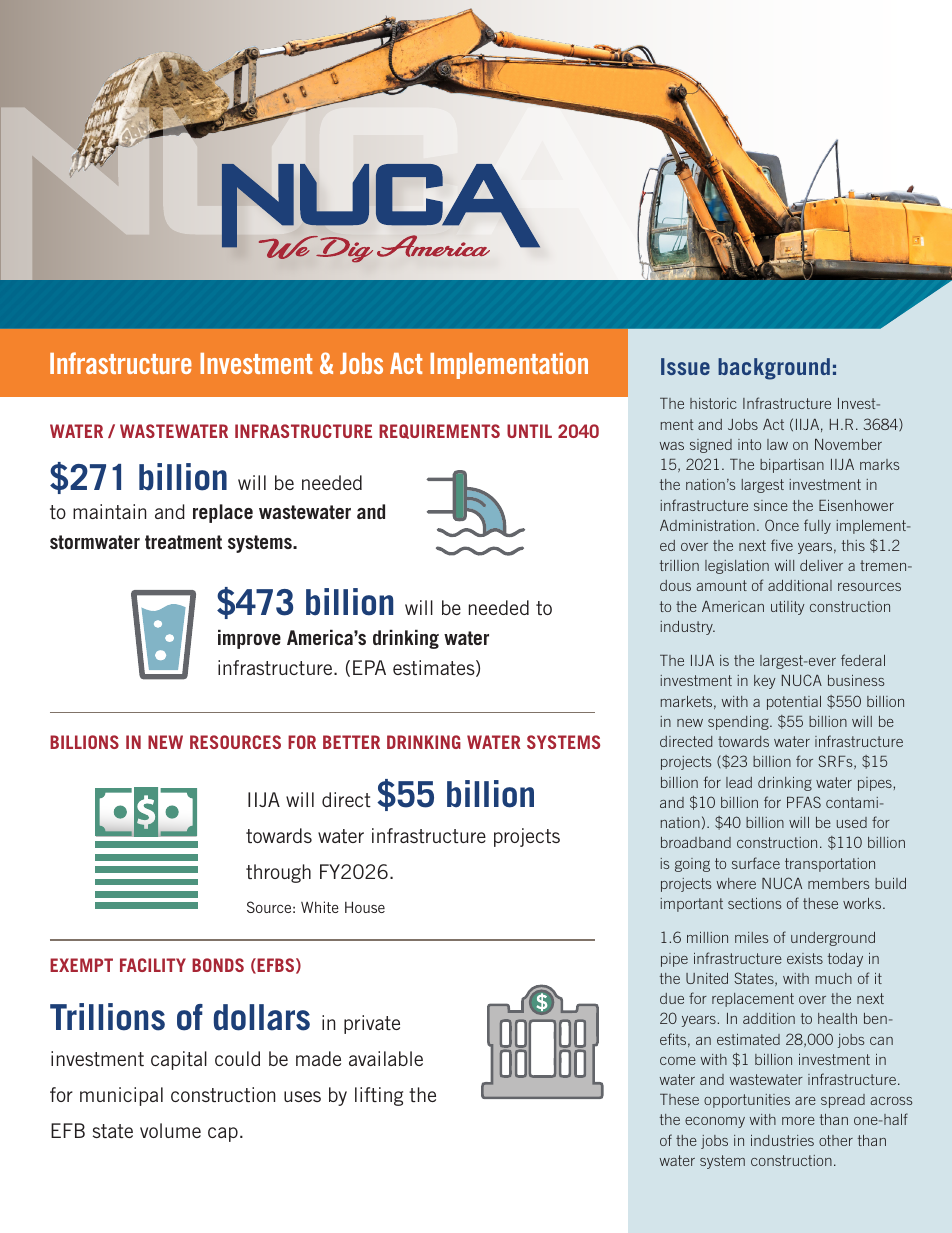 This screenshot has height=1233, width=952. Describe the element at coordinates (379, 1096) in the screenshot. I see `lifting` at that location.
